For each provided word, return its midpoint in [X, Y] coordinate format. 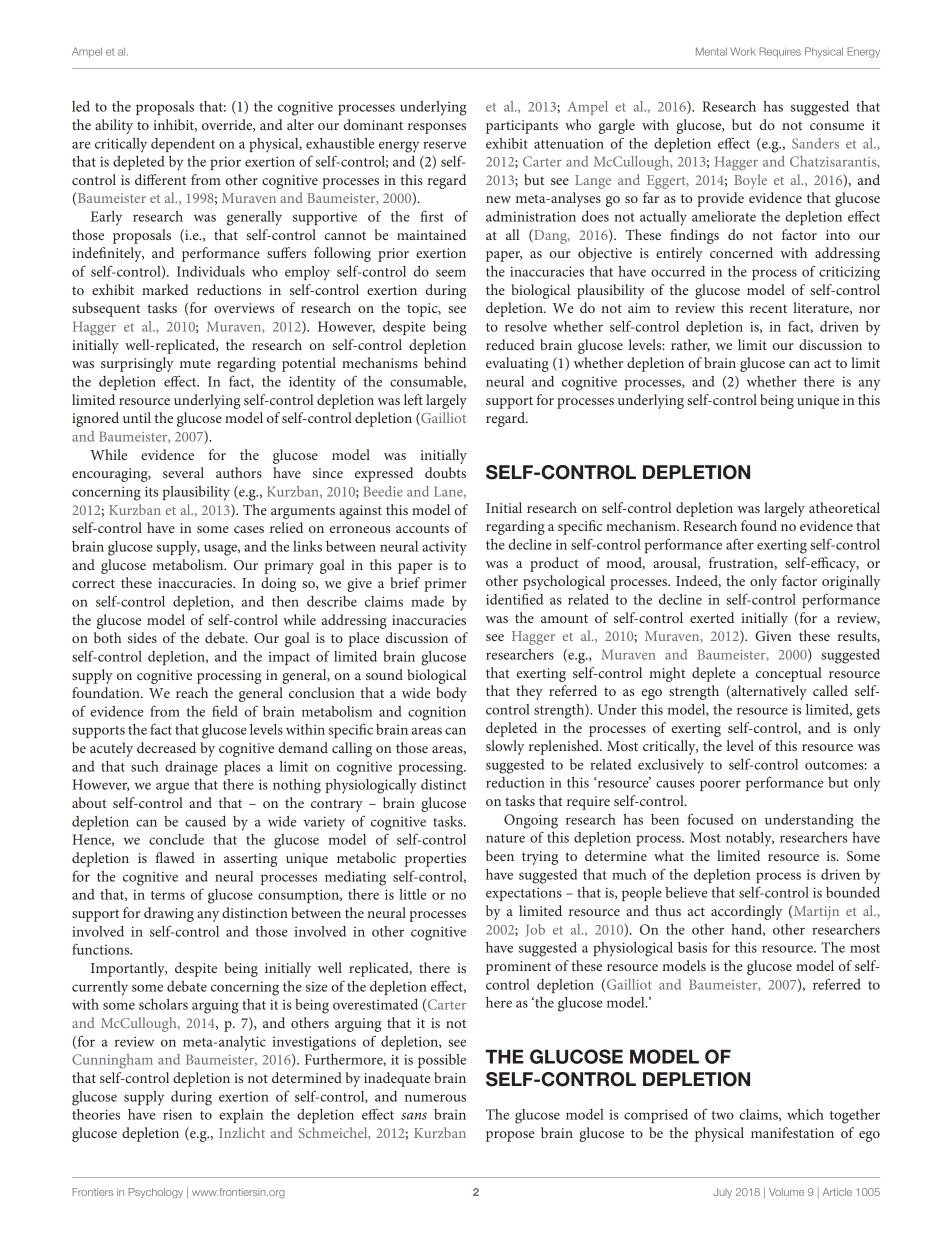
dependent [183, 145]
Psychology [155, 1193]
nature [505, 838]
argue [172, 788]
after [740, 544]
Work [743, 51]
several [183, 472]
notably [750, 839]
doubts [445, 472]
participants [522, 127]
